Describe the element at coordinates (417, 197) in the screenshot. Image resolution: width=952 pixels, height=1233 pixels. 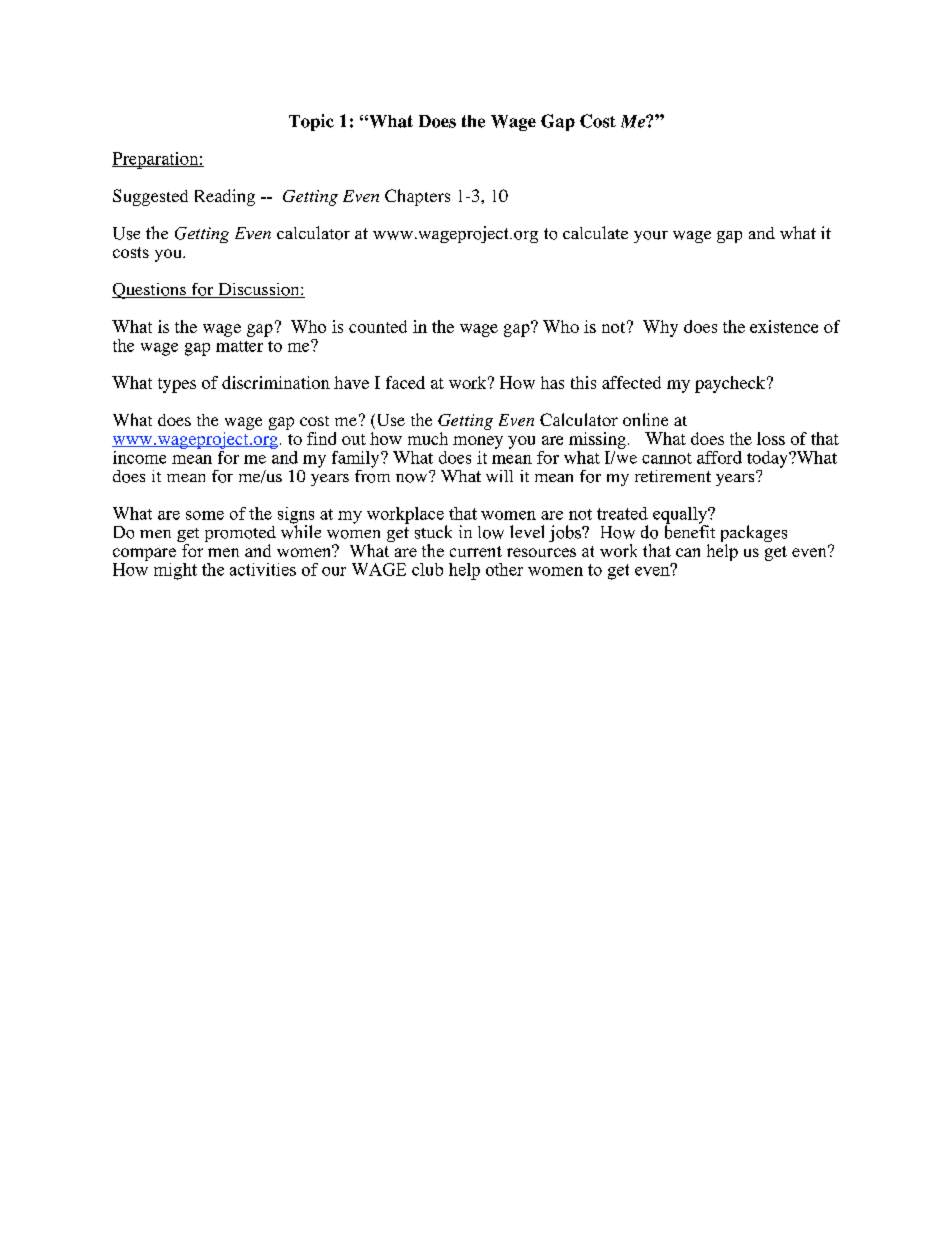
I see `Chapters` at that location.
